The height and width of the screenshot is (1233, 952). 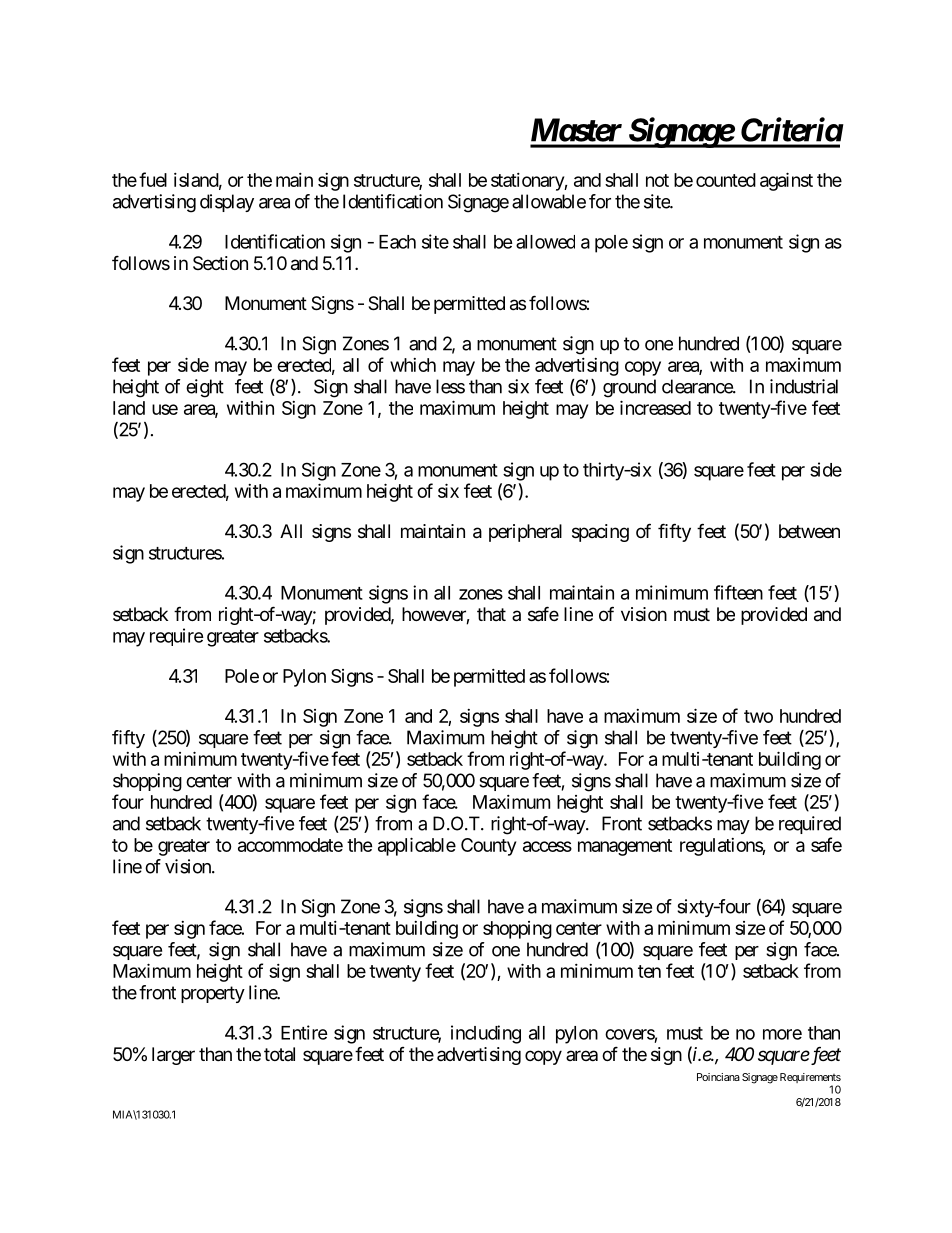 What do you see at coordinates (758, 716) in the screenshot?
I see `two` at bounding box center [758, 716].
